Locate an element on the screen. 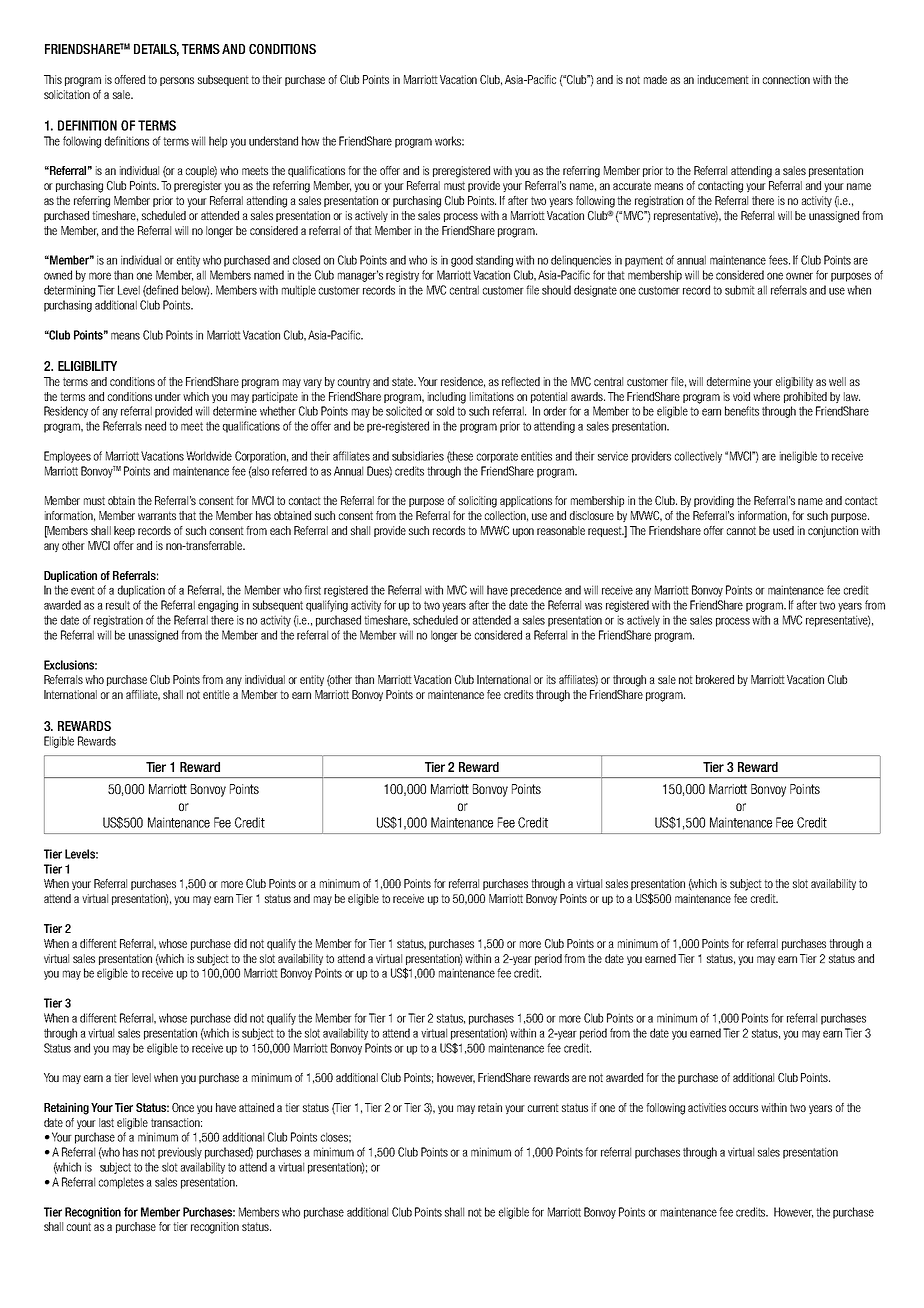  entitle is located at coordinates (216, 694).
